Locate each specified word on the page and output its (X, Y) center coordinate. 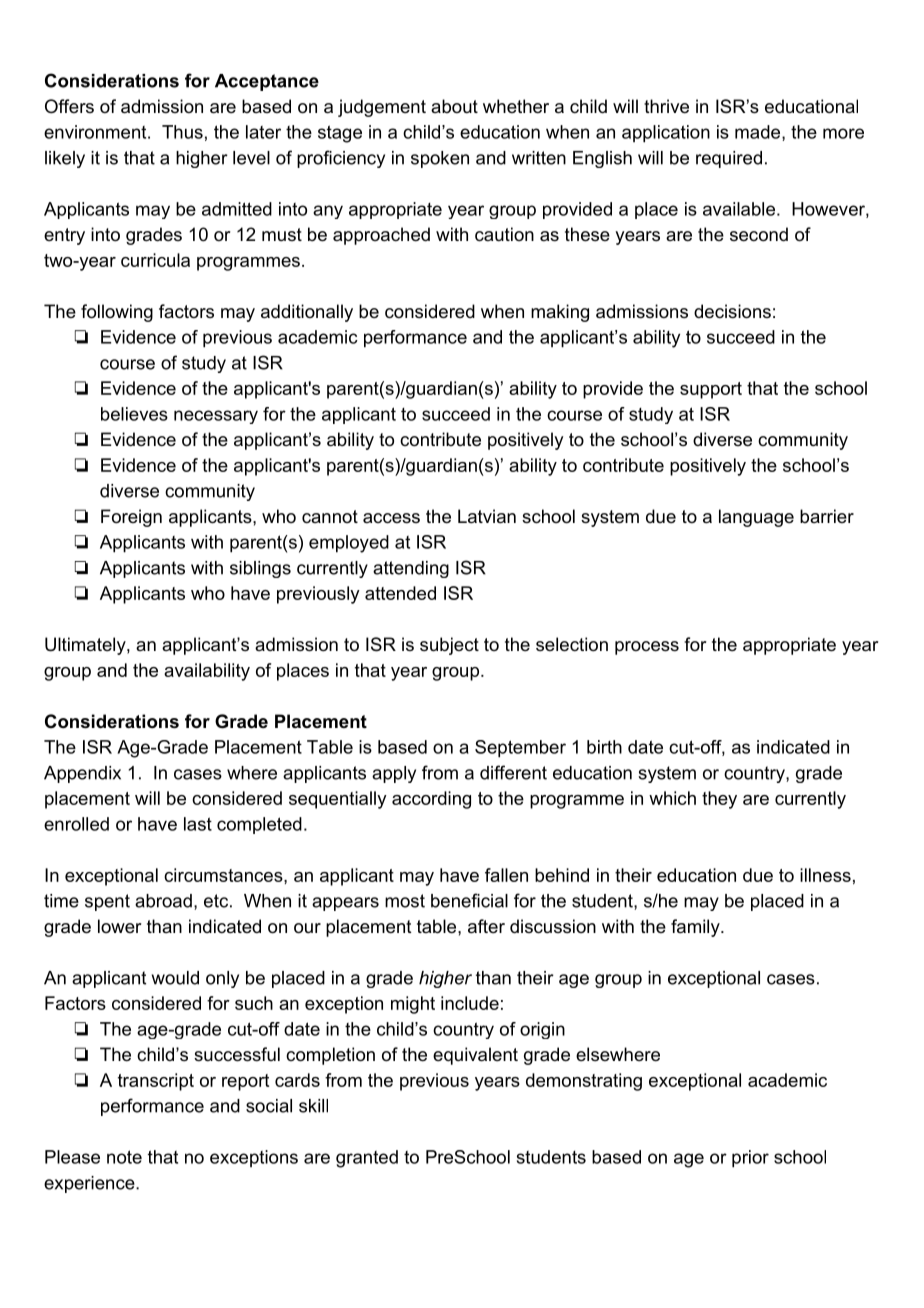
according (431, 800)
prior (750, 1159)
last (198, 824)
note (124, 1157)
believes (134, 414)
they (719, 800)
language (756, 518)
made (757, 132)
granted (367, 1159)
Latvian (487, 516)
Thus (182, 132)
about (454, 106)
